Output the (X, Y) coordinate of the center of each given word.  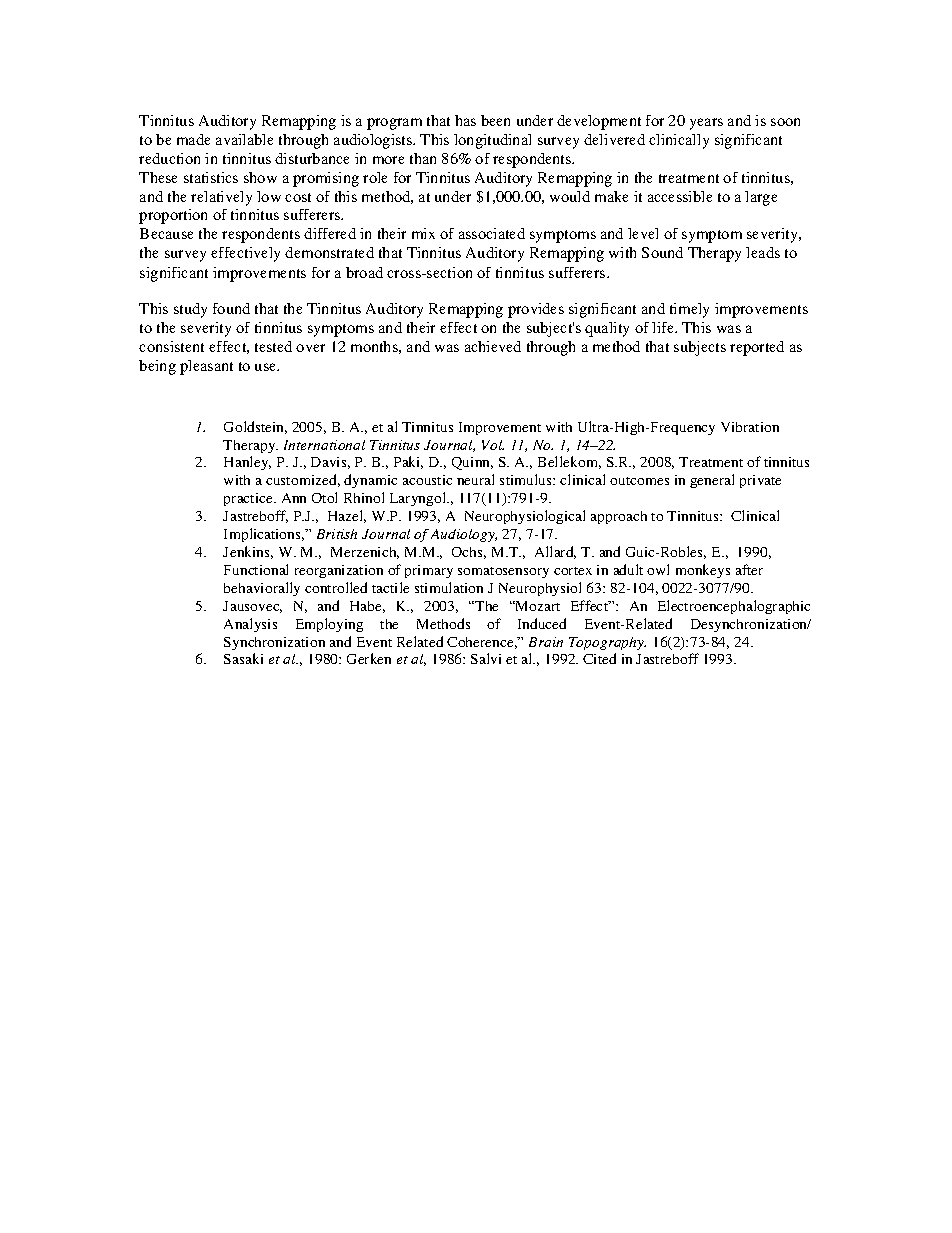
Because (166, 233)
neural (475, 479)
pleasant (206, 367)
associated (492, 233)
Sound (662, 252)
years (706, 124)
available (244, 139)
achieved (493, 346)
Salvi (486, 658)
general (712, 481)
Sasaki (243, 658)
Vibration (750, 427)
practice (249, 499)
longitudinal (492, 141)
